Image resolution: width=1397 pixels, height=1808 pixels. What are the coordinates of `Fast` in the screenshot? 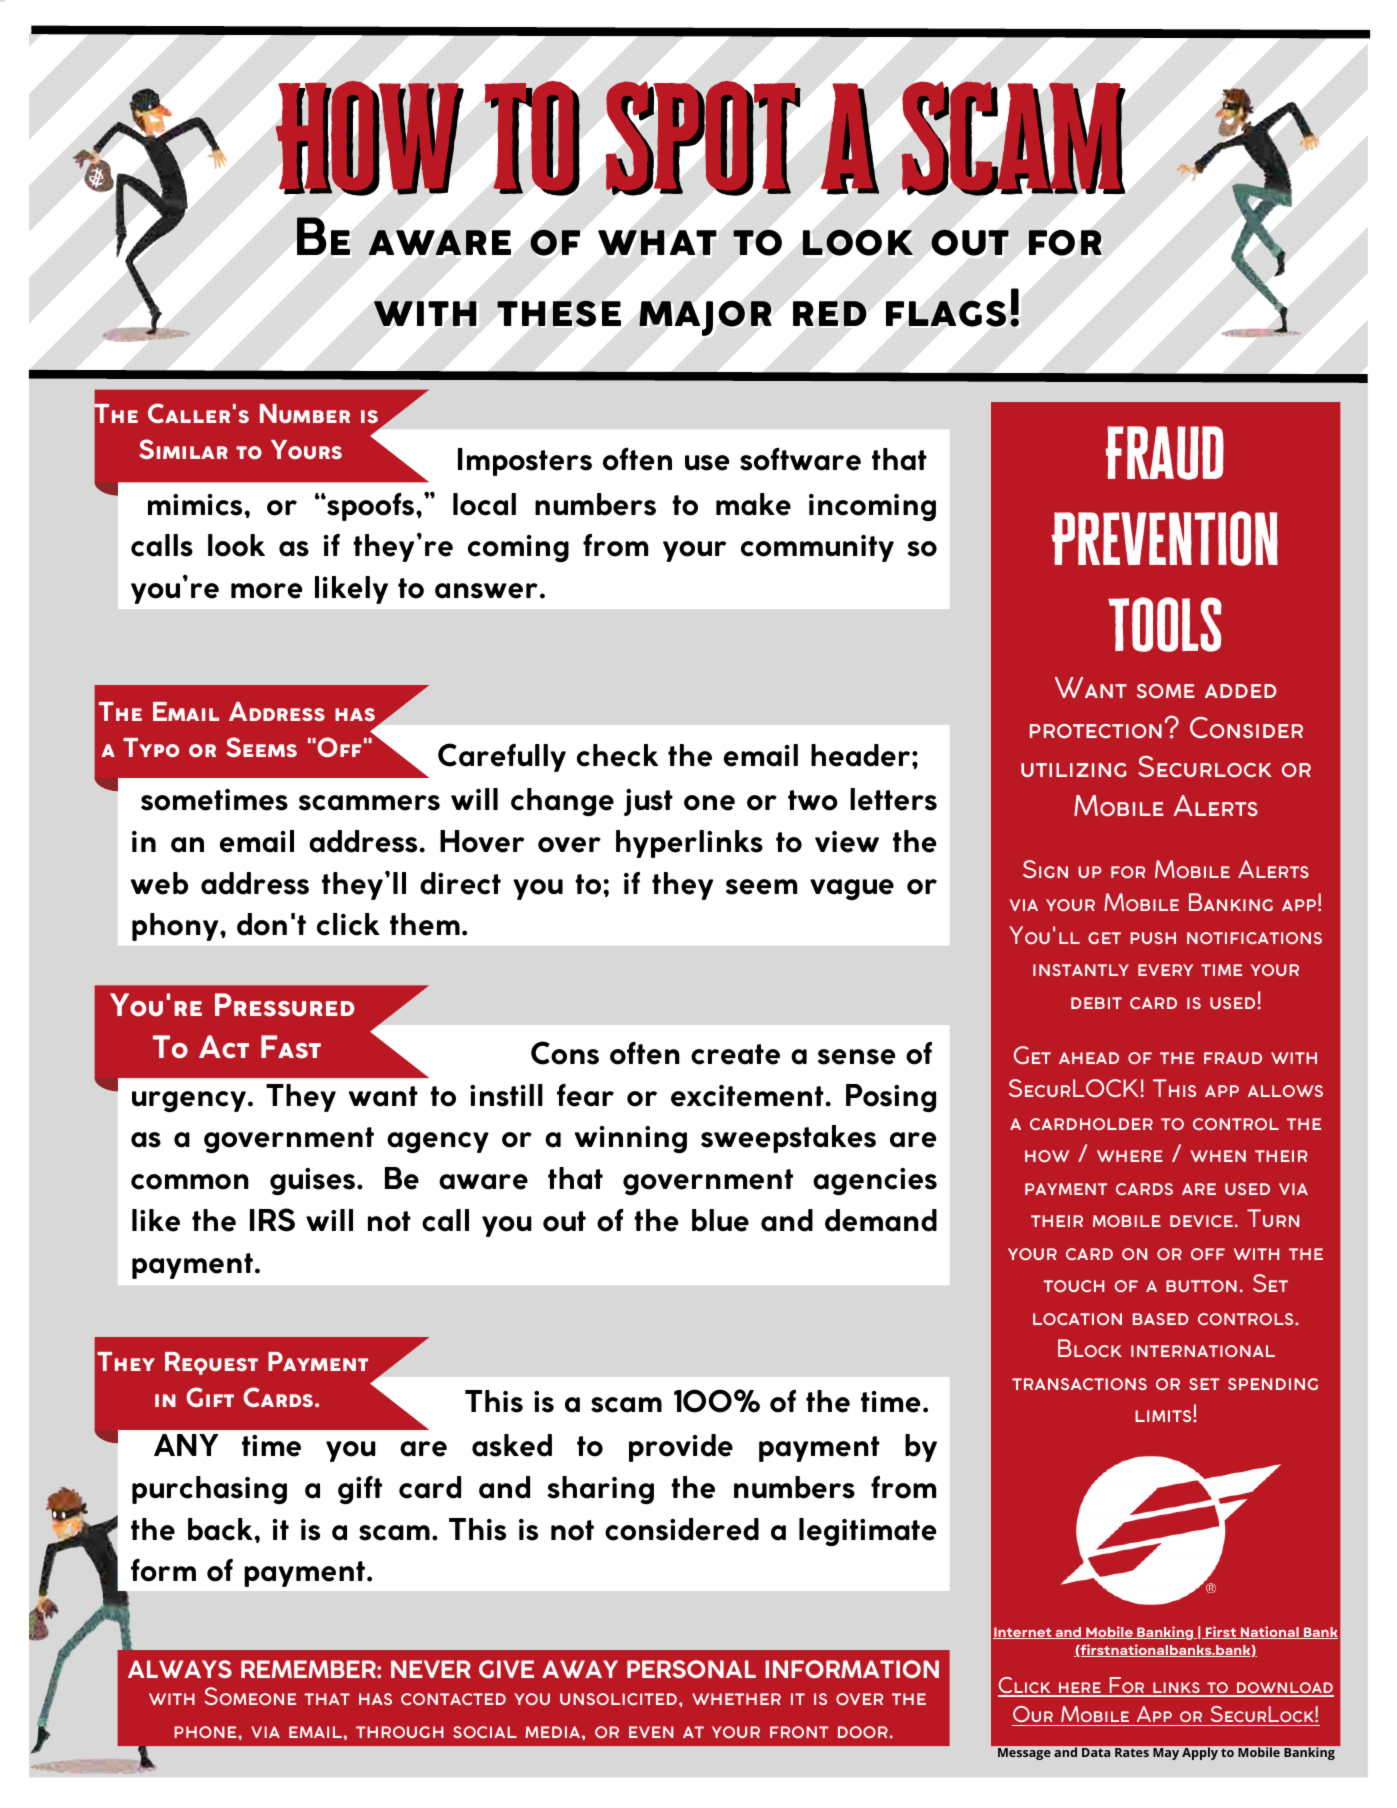 It's located at (291, 1047).
